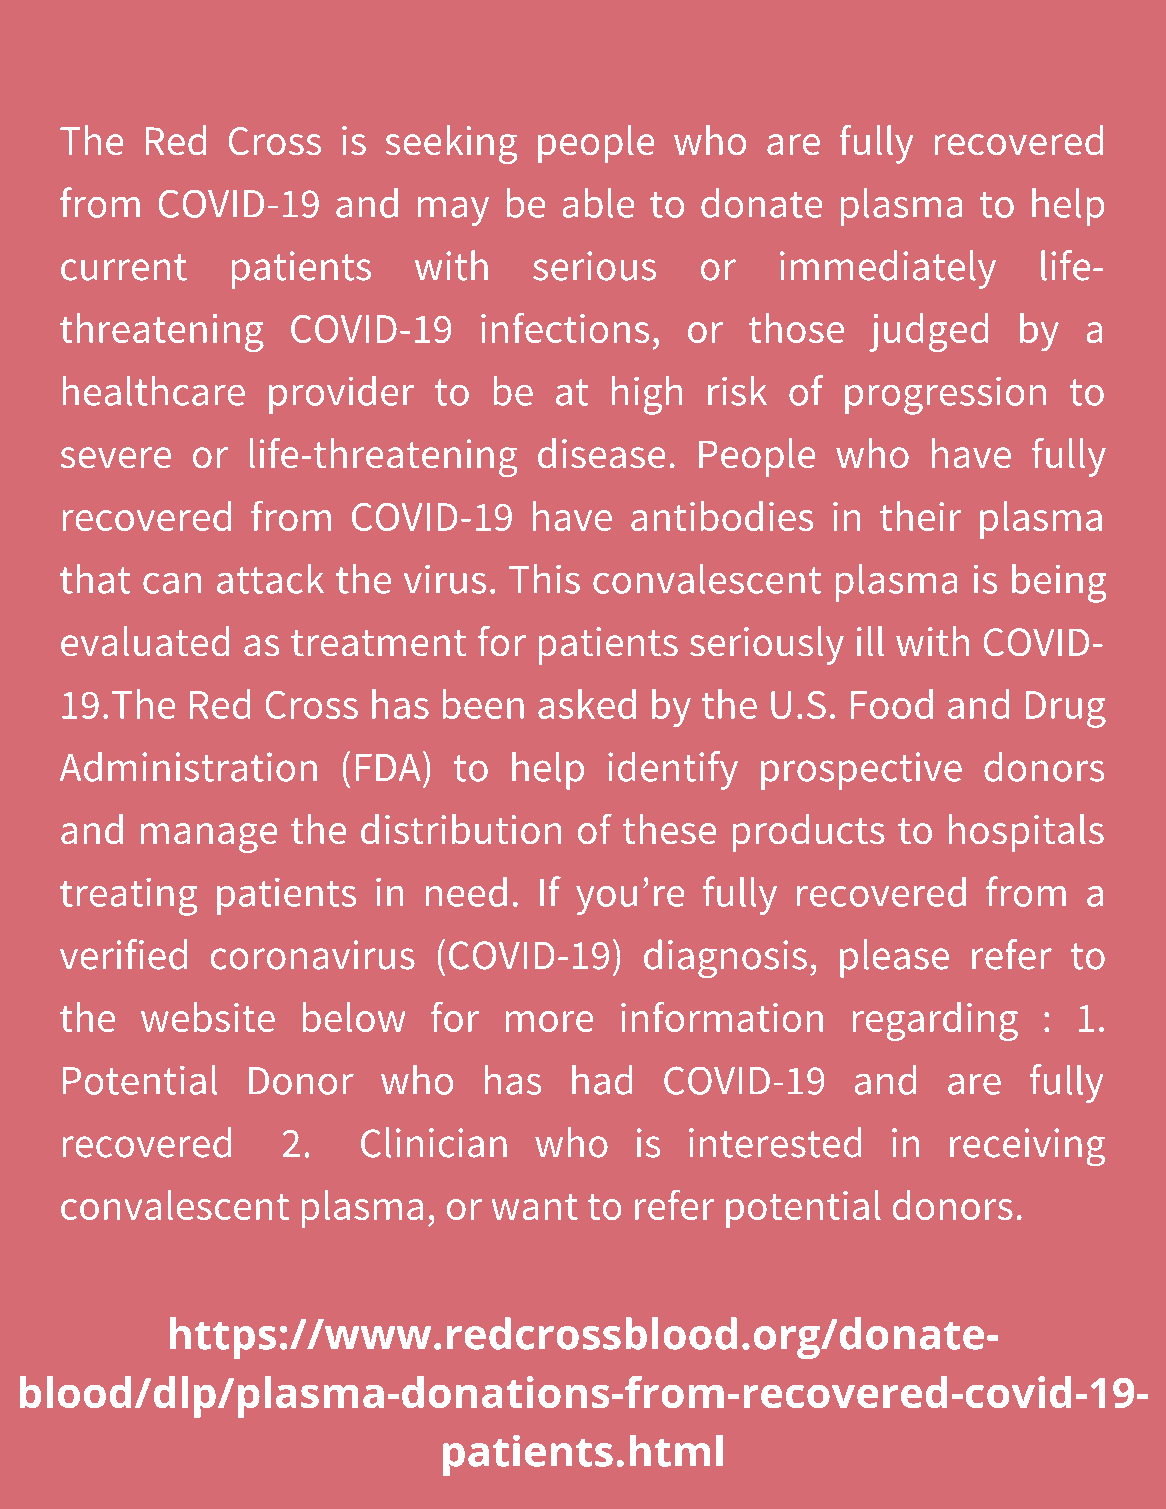 The height and width of the screenshot is (1509, 1166). I want to click on healthcare, so click(153, 391).
